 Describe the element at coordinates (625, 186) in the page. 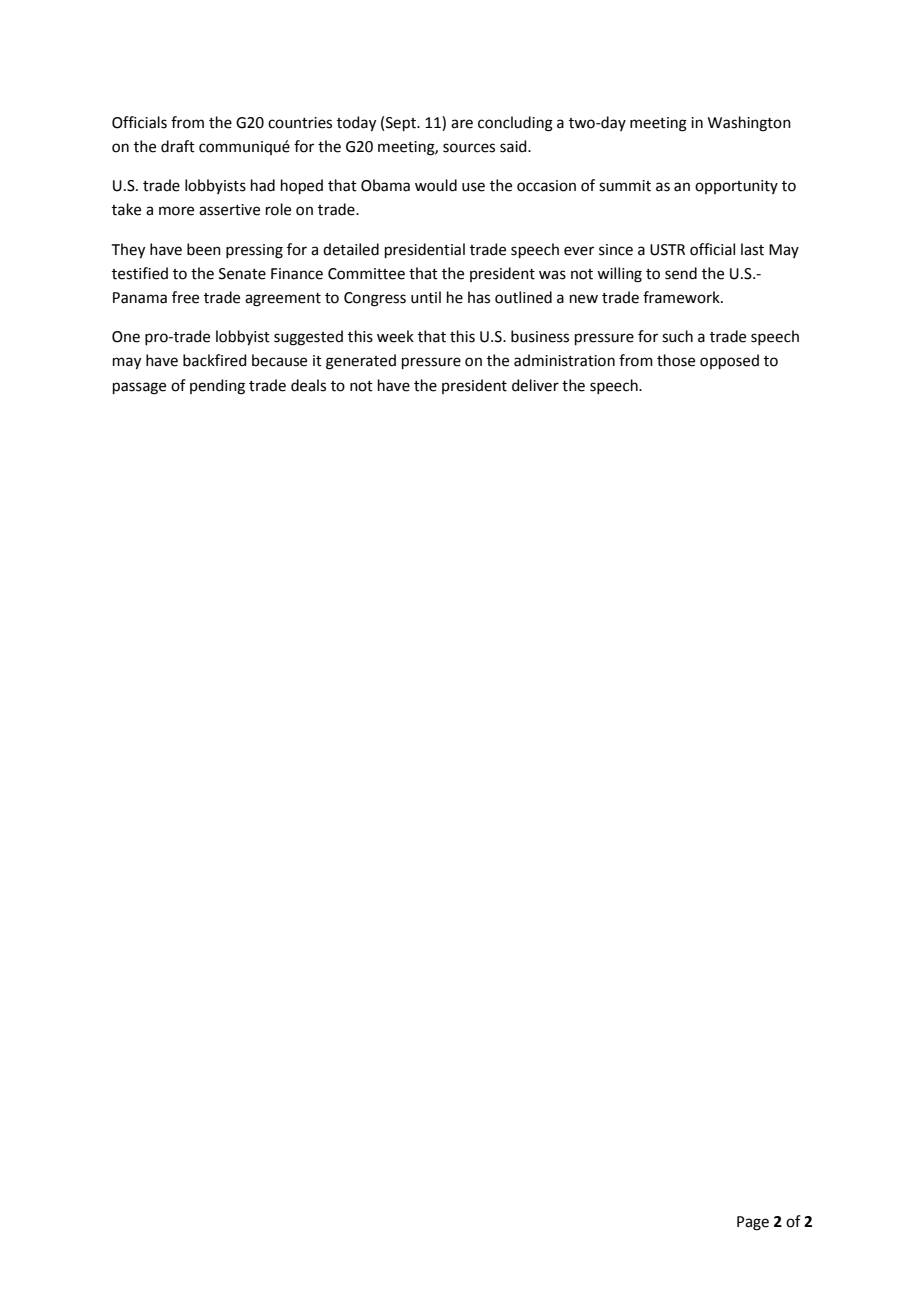

I see `summit` at that location.
